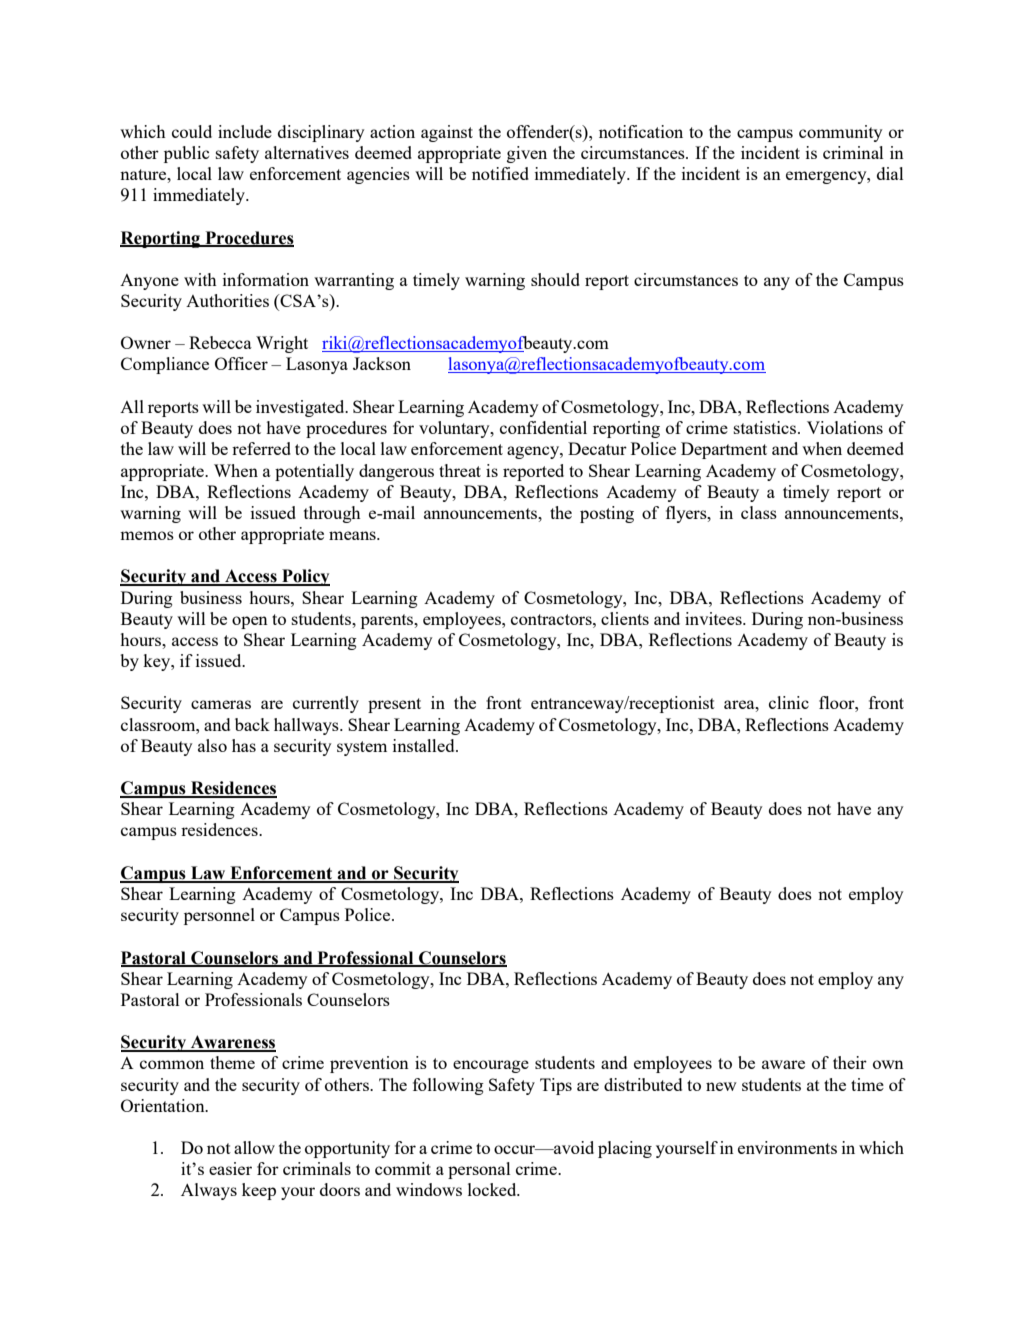 This image has height=1326, width=1025. Describe the element at coordinates (527, 154) in the image. I see `given` at that location.
